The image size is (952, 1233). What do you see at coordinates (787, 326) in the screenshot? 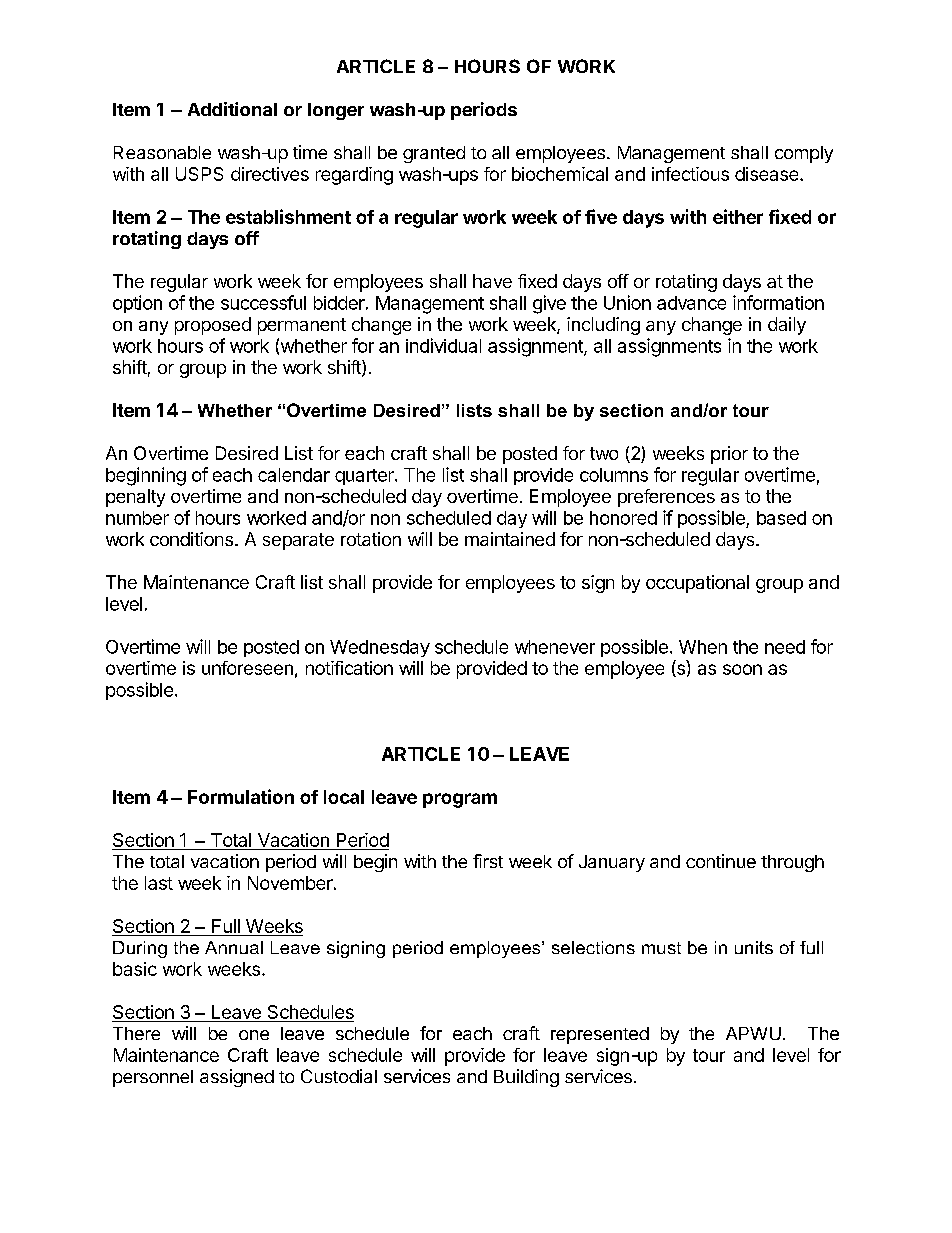
I see `daily` at bounding box center [787, 326].
